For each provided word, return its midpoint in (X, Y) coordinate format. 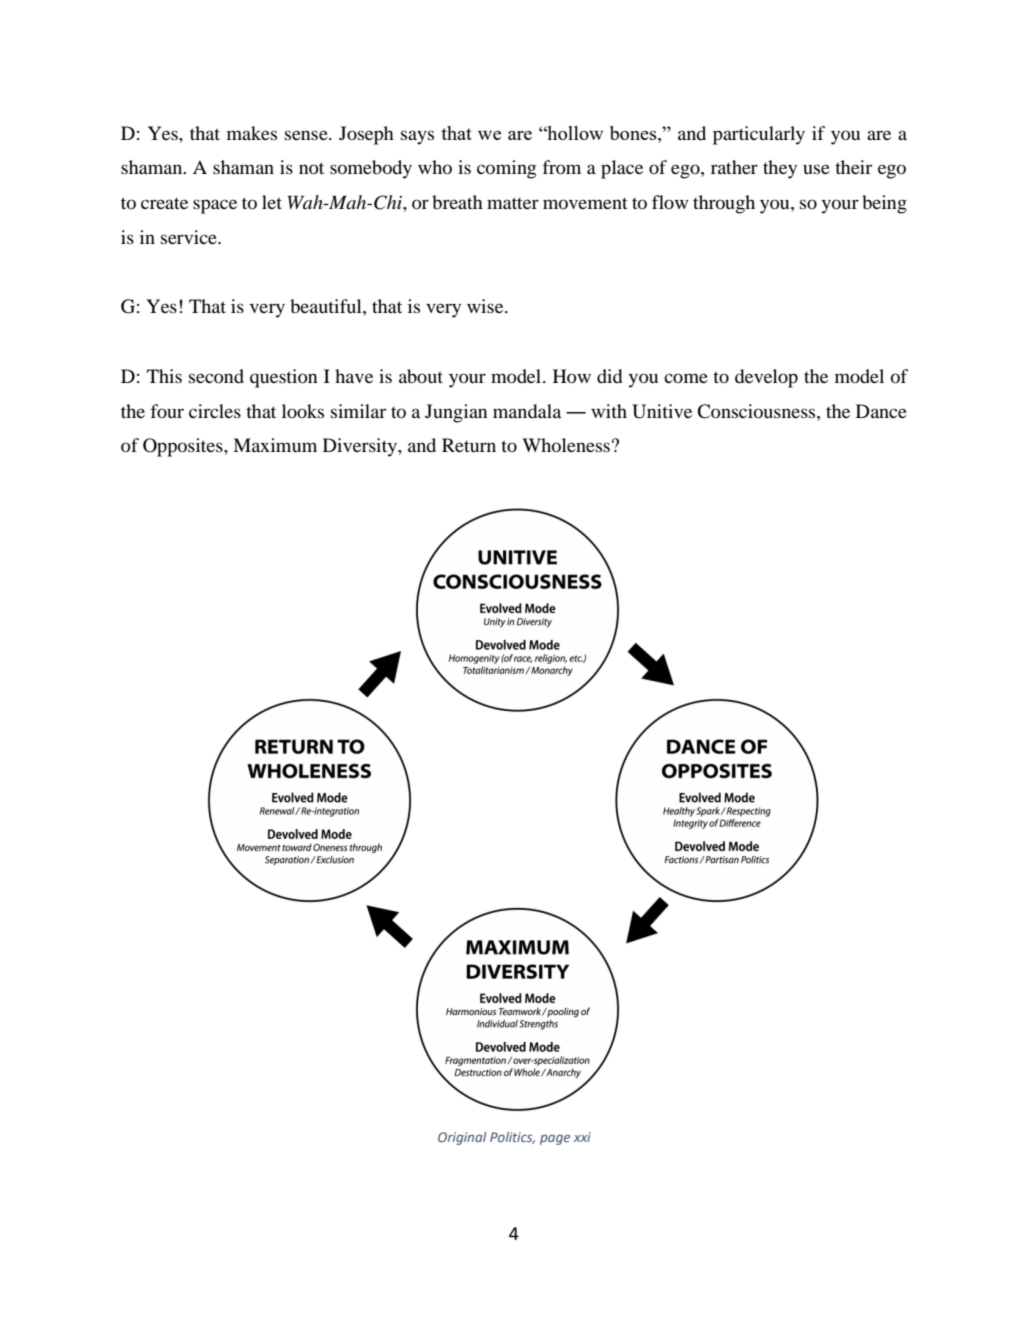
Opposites (184, 447)
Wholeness (566, 445)
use (816, 169)
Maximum (275, 445)
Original (462, 1138)
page (555, 1139)
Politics (512, 1138)
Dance (881, 411)
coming (506, 169)
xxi (582, 1137)
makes (252, 133)
